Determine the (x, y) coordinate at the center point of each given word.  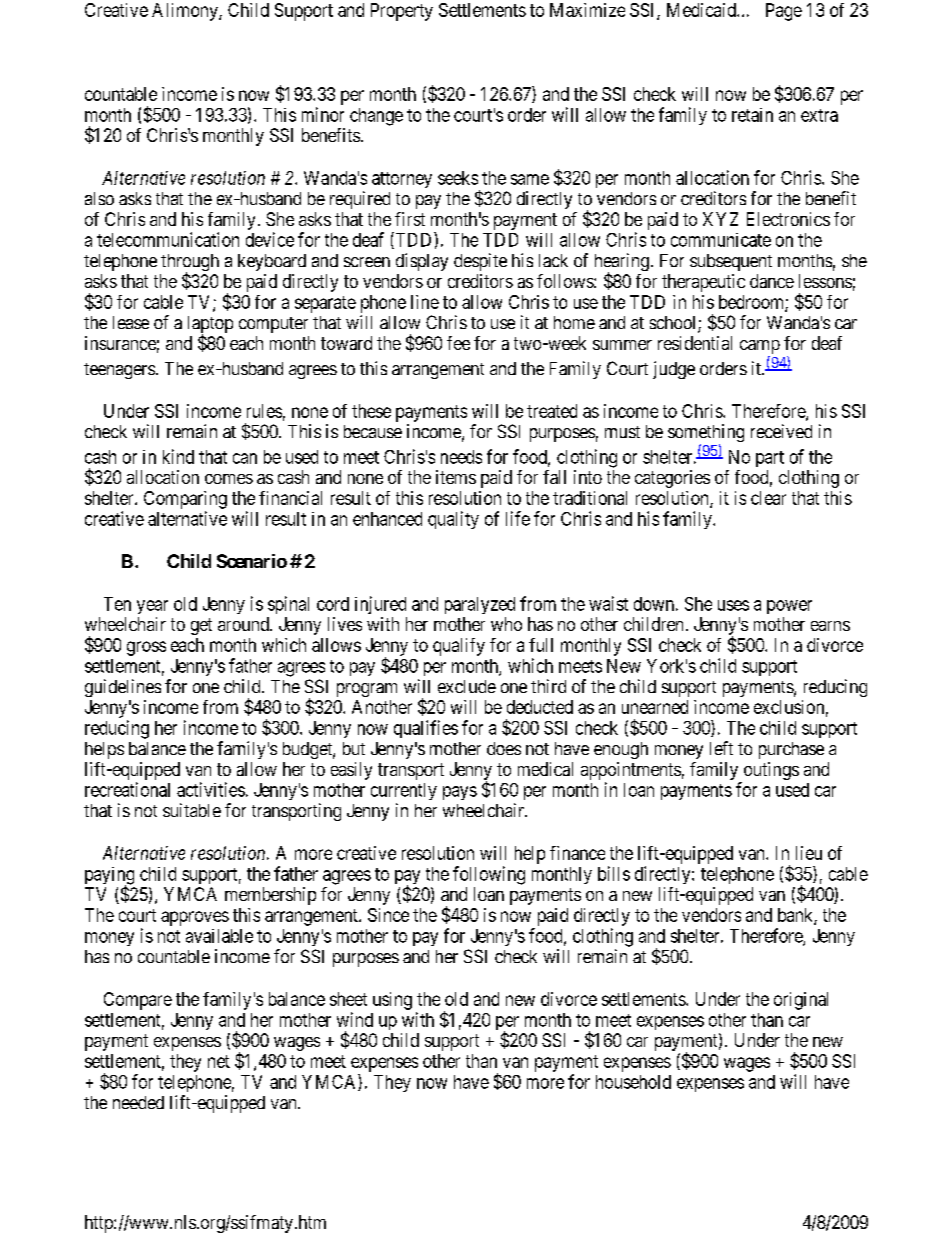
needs (461, 457)
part (770, 459)
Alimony (186, 12)
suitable (192, 810)
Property (402, 12)
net (219, 1061)
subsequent (731, 262)
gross (146, 648)
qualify (459, 647)
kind (178, 456)
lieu (809, 853)
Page (784, 12)
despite (480, 262)
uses (733, 605)
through (190, 264)
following (489, 875)
